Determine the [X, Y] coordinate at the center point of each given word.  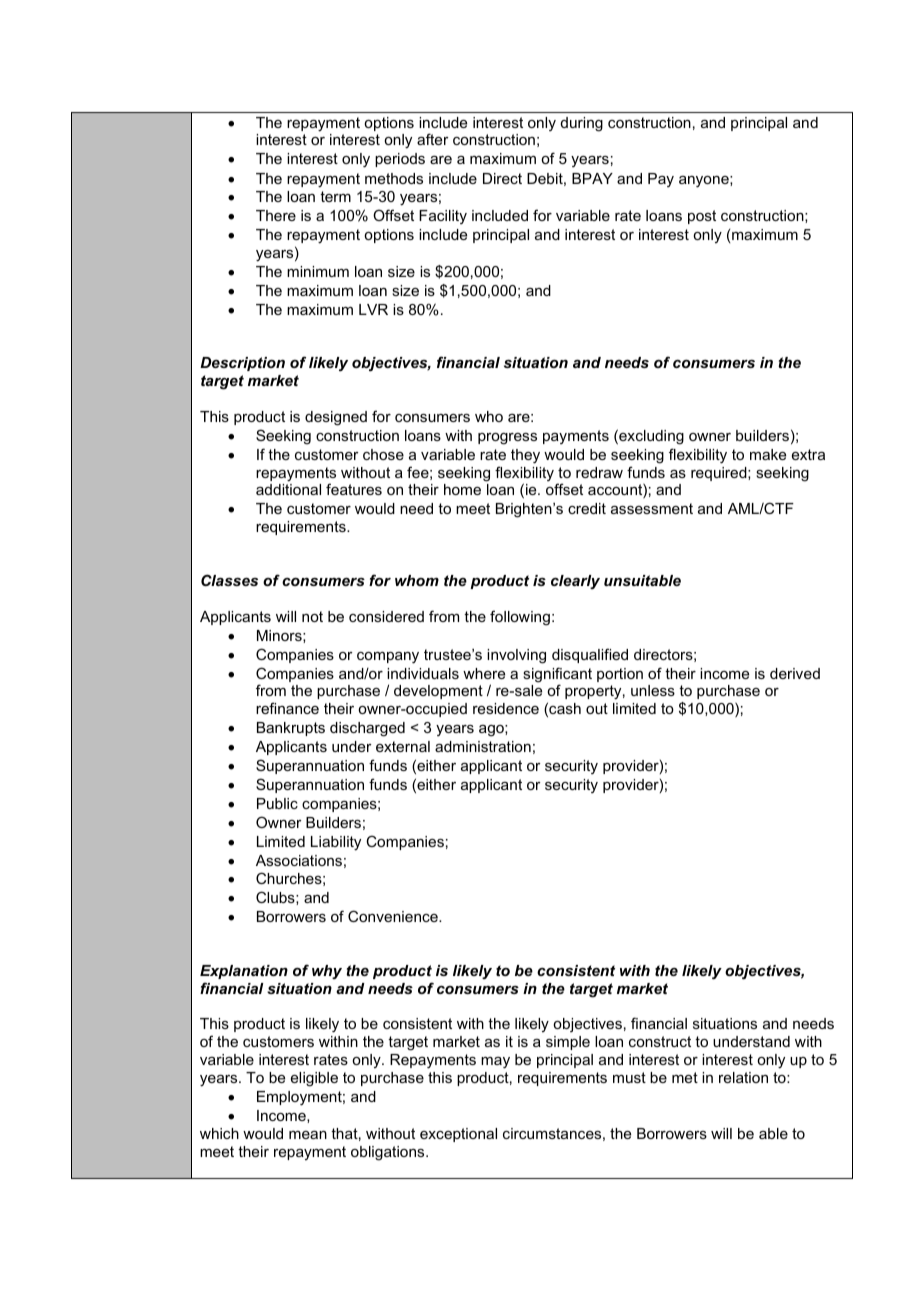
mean [308, 1135]
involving [516, 656]
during [582, 124]
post [702, 217]
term [335, 196]
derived [795, 673]
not [312, 616]
